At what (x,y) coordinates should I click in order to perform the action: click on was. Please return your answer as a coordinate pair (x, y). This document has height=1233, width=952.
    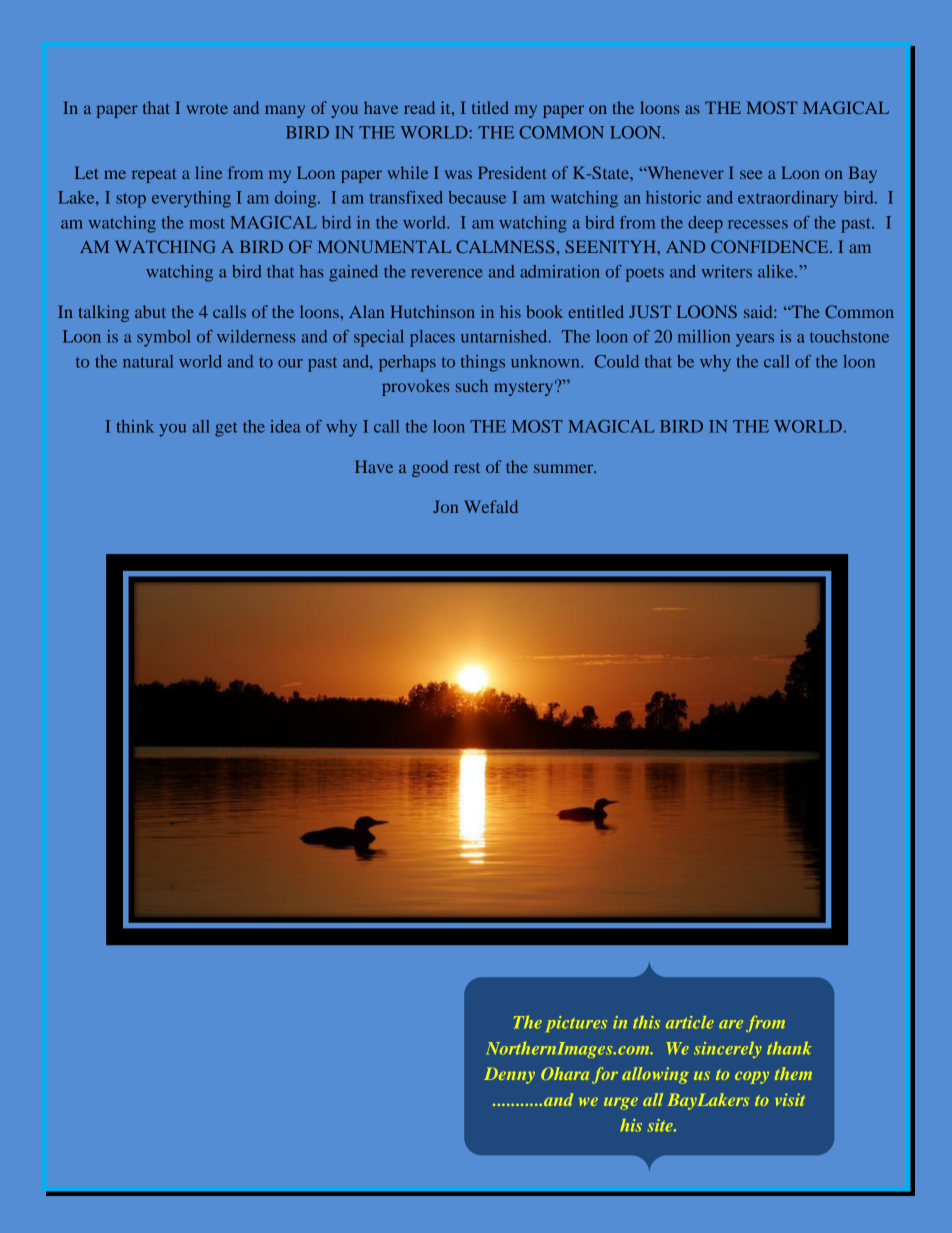
    Looking at the image, I should click on (458, 174).
